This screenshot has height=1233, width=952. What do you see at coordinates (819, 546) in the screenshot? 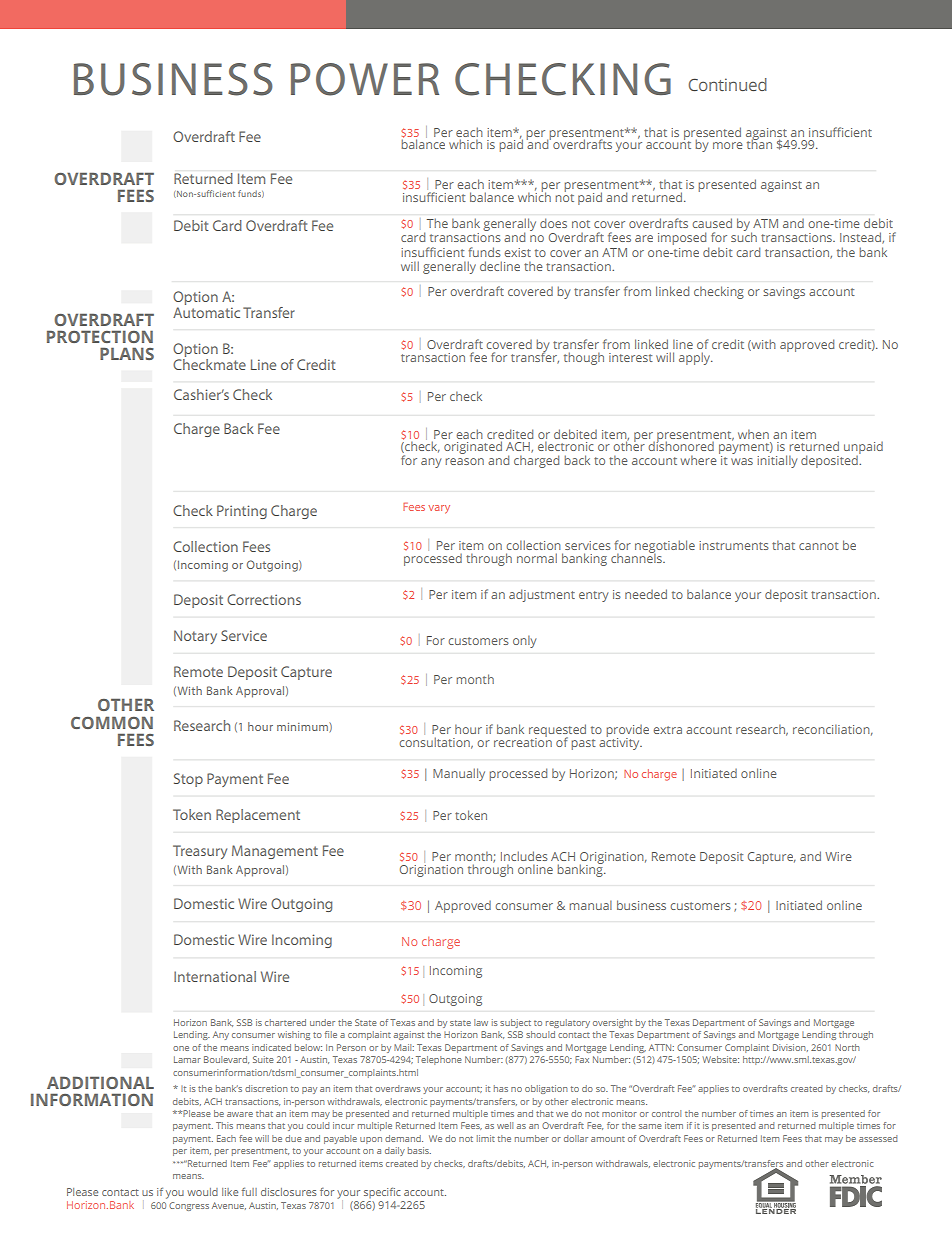
I see `cannot` at bounding box center [819, 546].
